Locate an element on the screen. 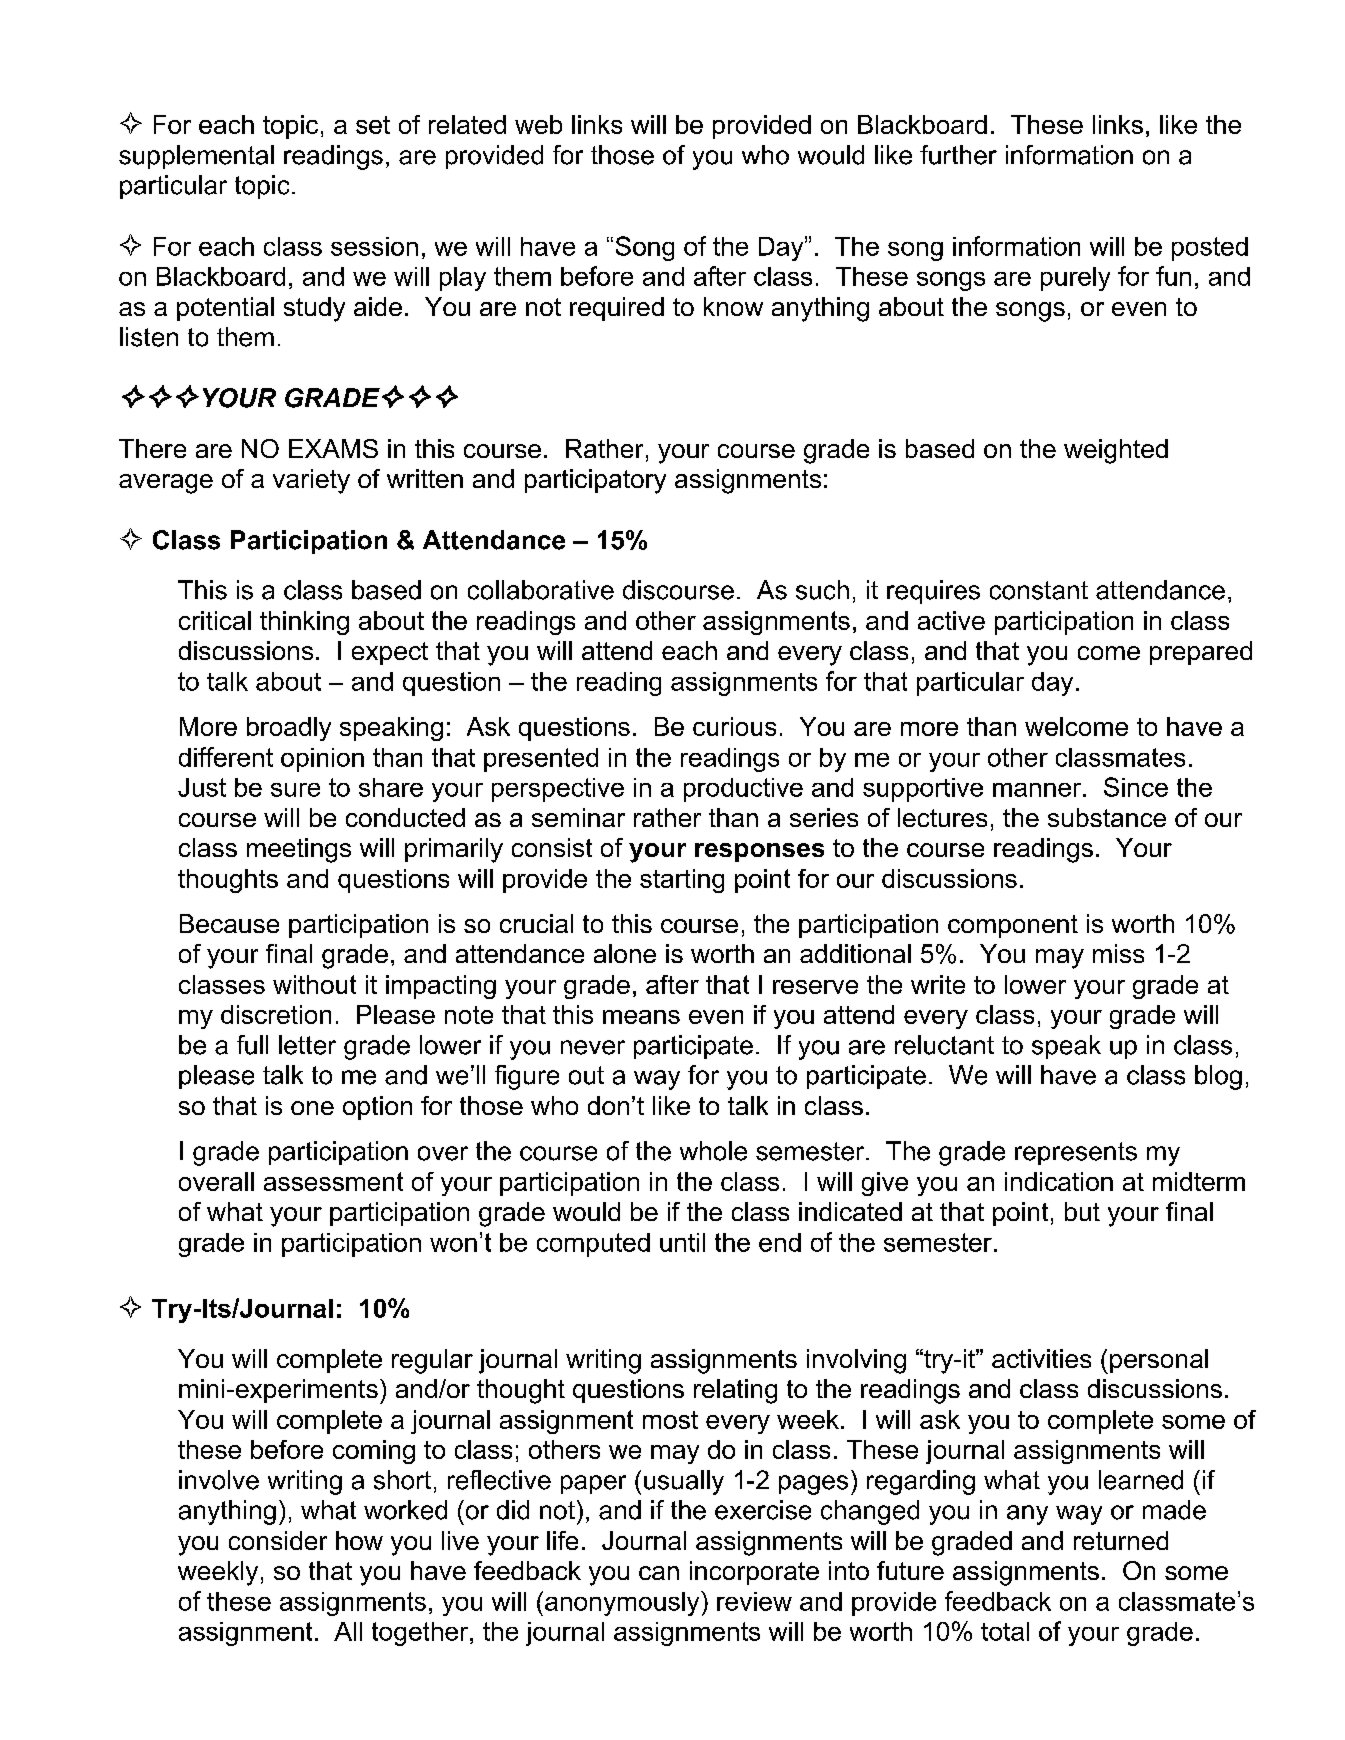 Image resolution: width=1345 pixels, height=1740 pixels. can is located at coordinates (659, 1573).
